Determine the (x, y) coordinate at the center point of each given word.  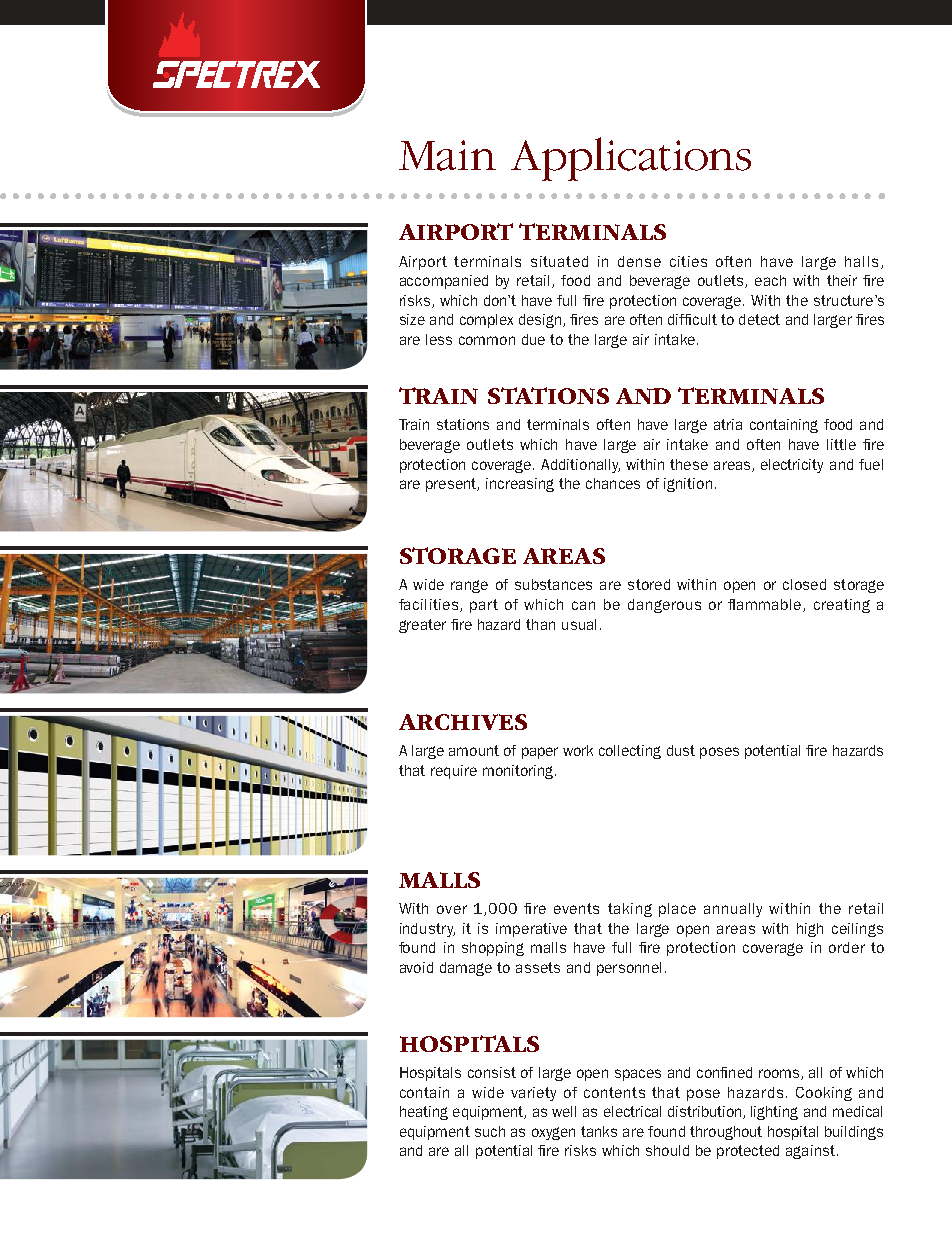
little (841, 444)
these (689, 464)
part (484, 606)
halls (861, 261)
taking (630, 910)
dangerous (664, 606)
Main (447, 155)
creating (842, 606)
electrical (632, 1111)
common (487, 340)
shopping (493, 949)
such (490, 1131)
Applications (631, 159)
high (810, 930)
